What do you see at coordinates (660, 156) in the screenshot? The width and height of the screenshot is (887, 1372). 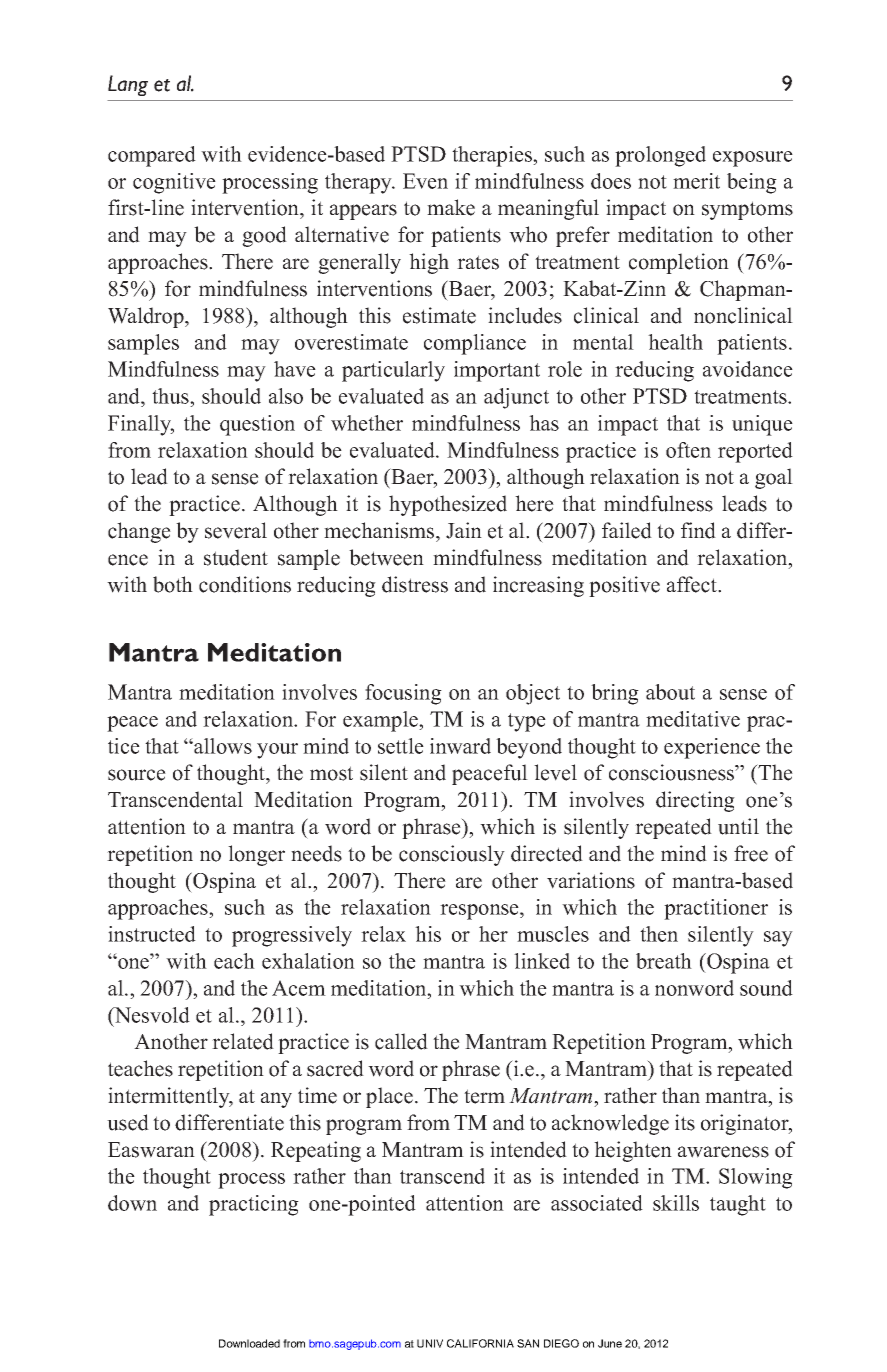 I see `prolonged` at bounding box center [660, 156].
